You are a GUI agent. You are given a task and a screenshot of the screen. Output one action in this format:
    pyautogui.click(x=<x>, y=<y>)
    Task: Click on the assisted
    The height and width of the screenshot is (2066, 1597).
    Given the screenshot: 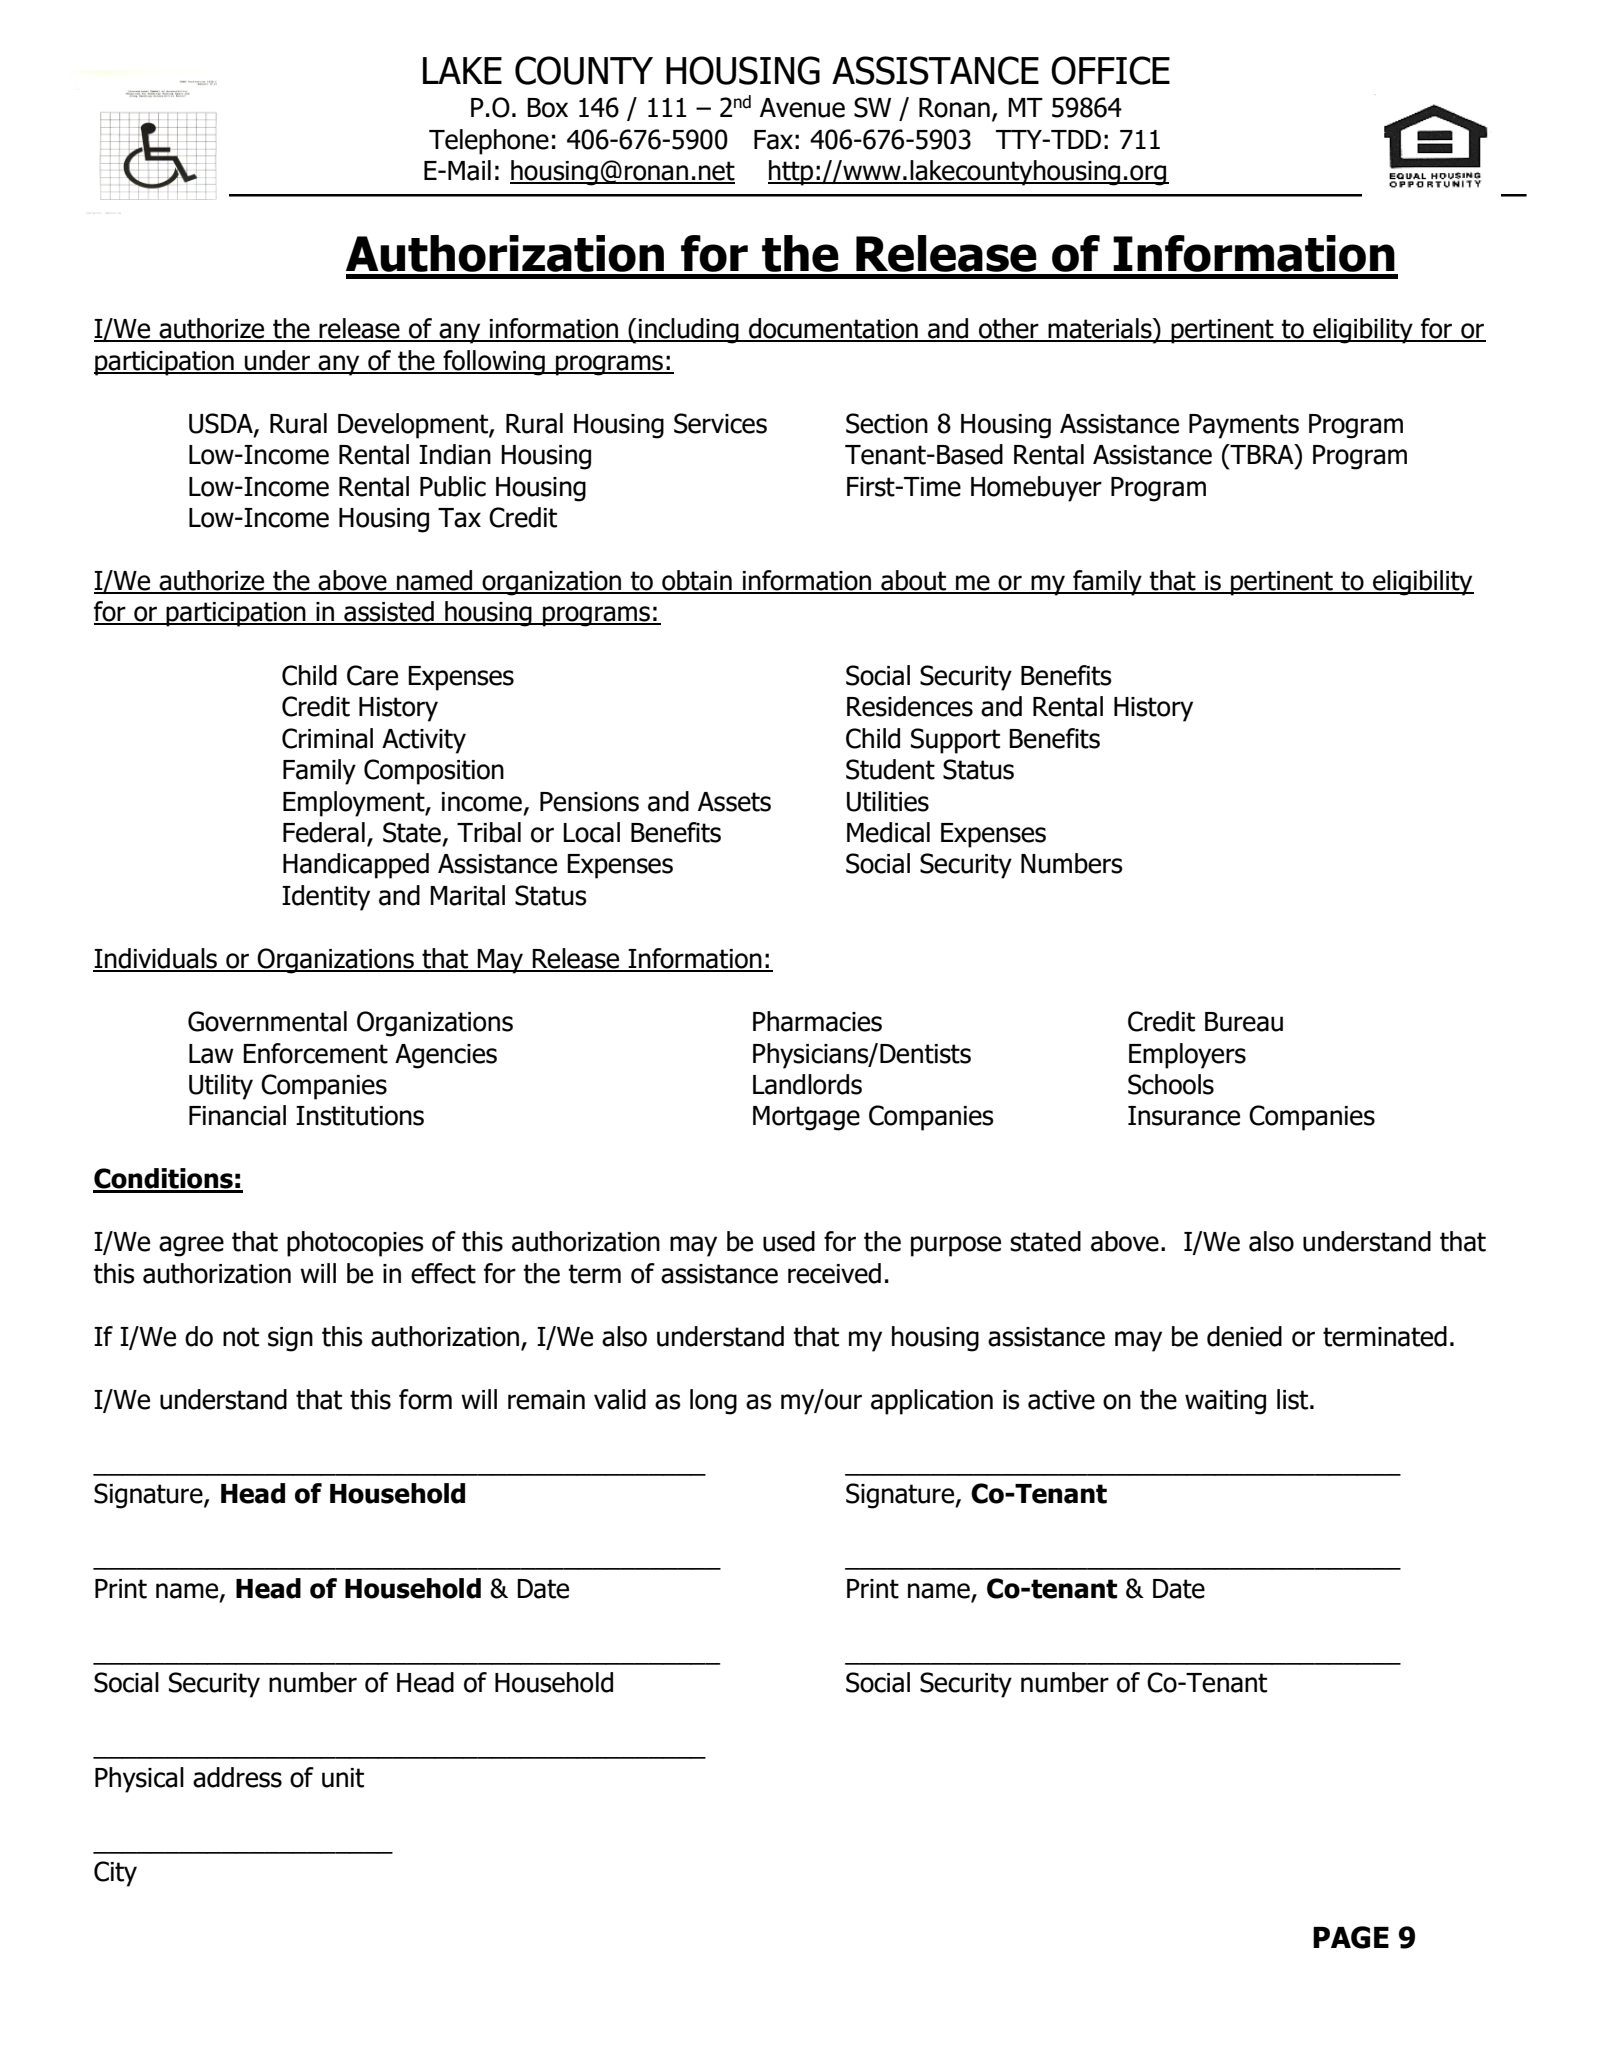 What is the action you would take?
    pyautogui.click(x=389, y=612)
